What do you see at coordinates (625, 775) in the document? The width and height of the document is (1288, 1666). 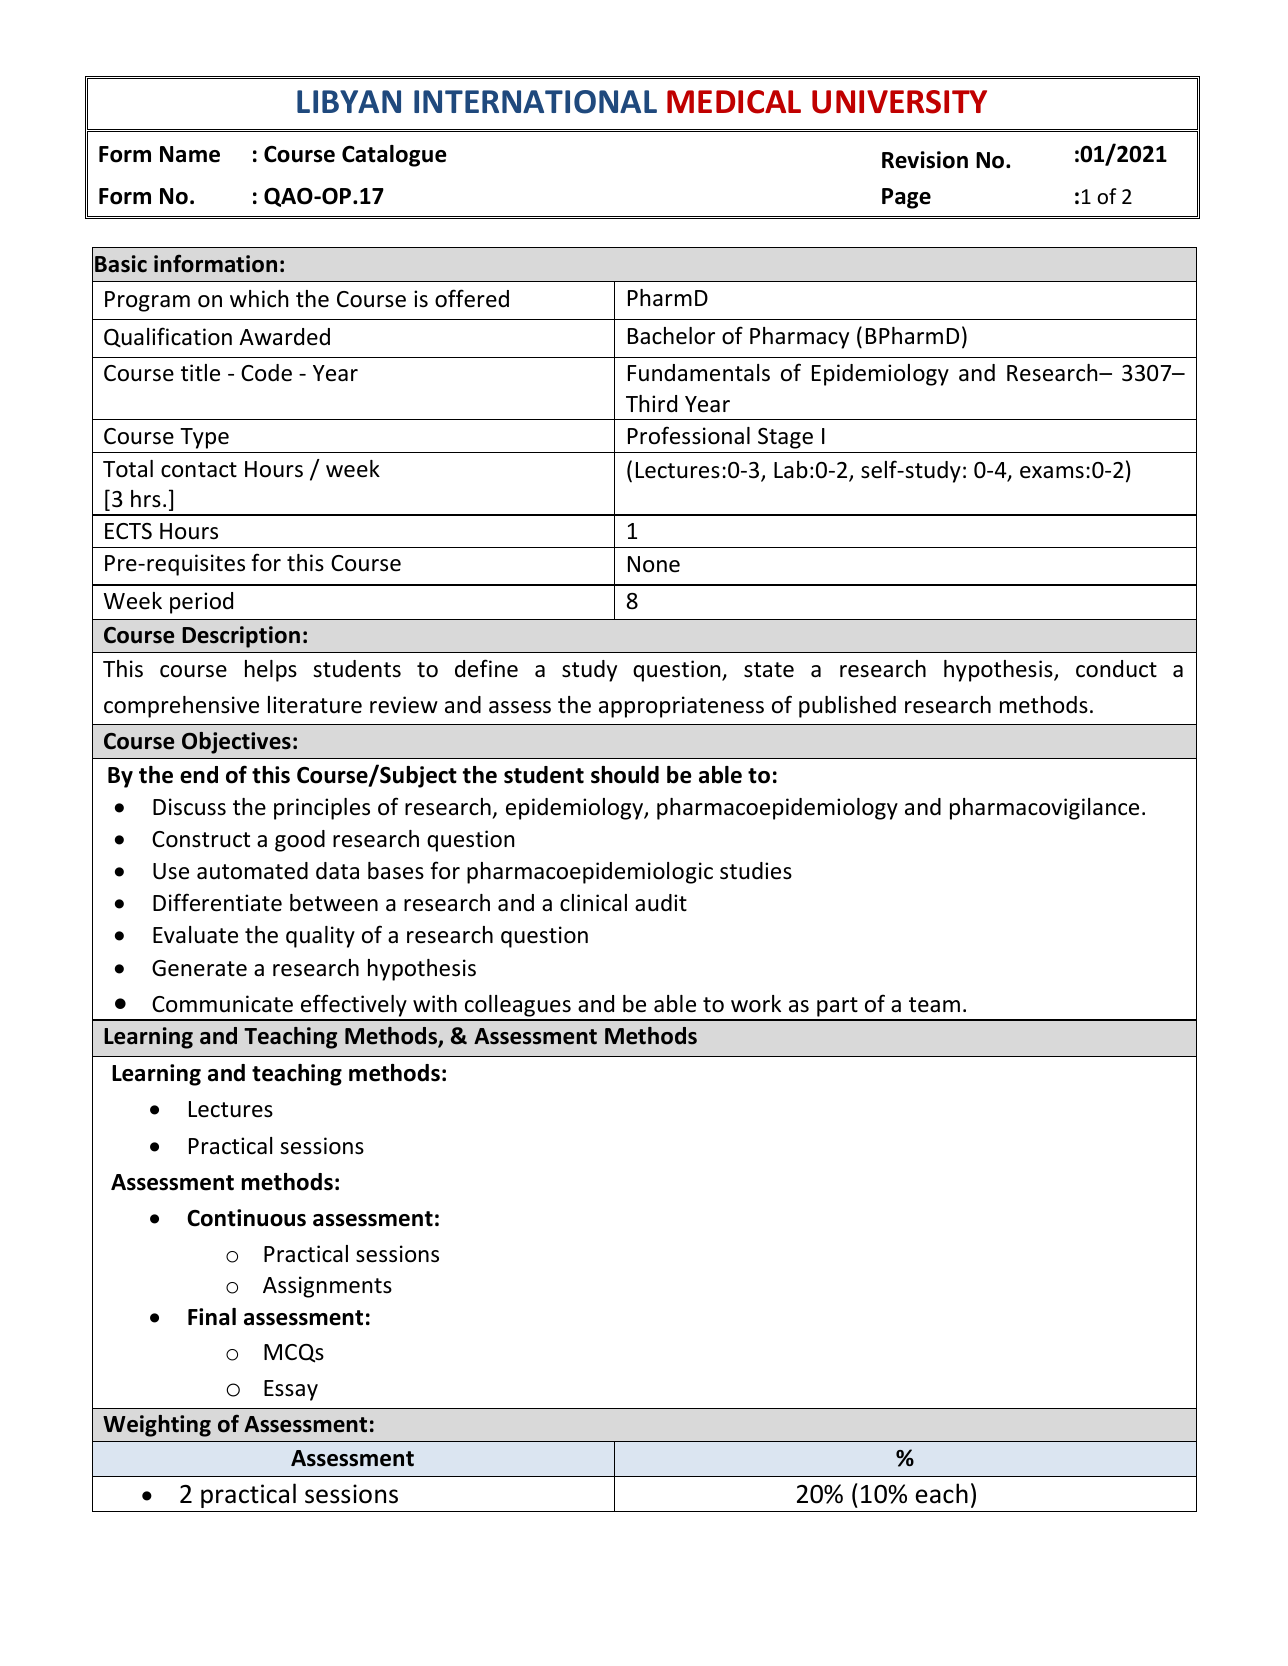 I see `should` at bounding box center [625, 775].
